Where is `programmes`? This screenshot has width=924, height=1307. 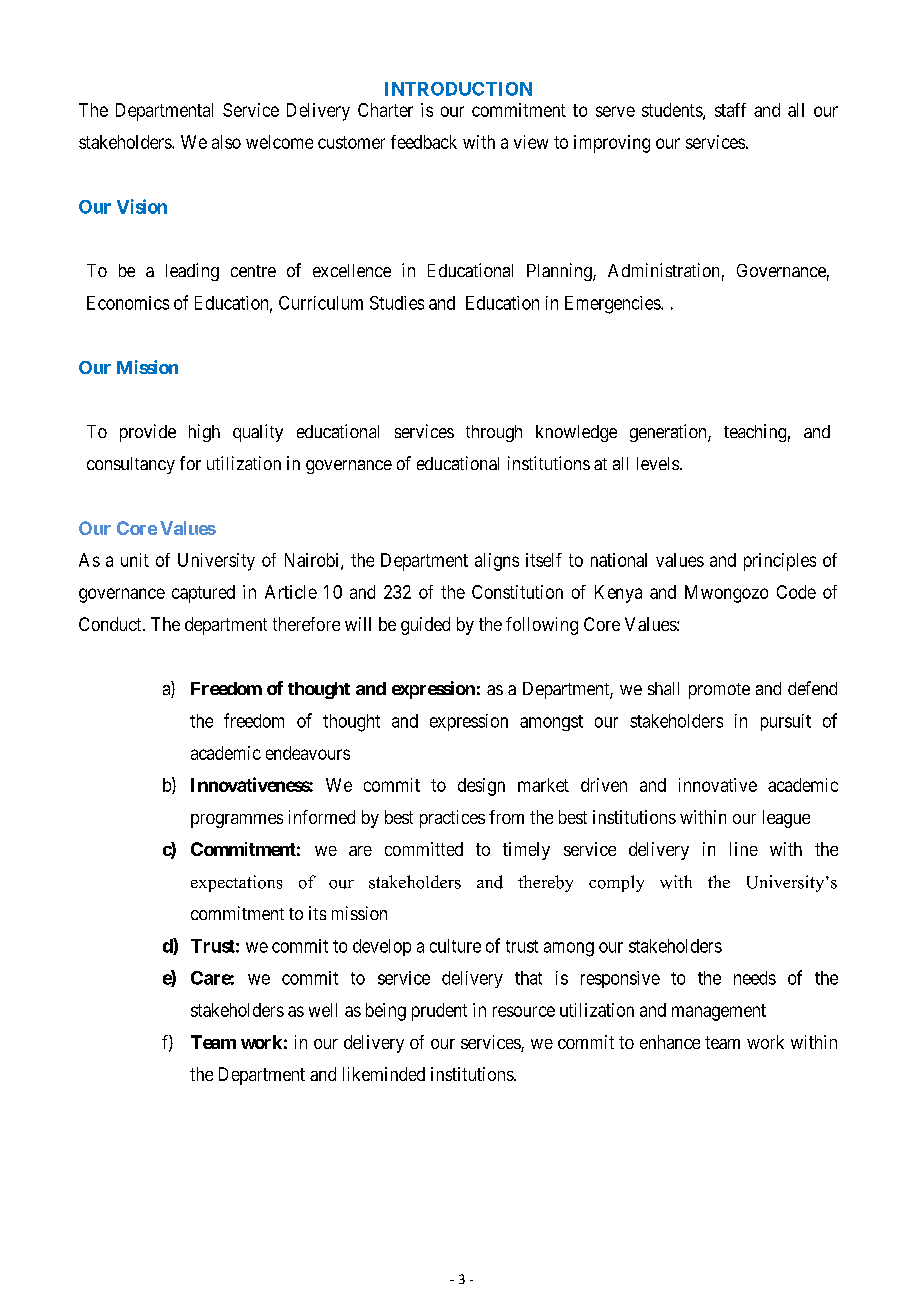
programmes is located at coordinates (237, 821).
